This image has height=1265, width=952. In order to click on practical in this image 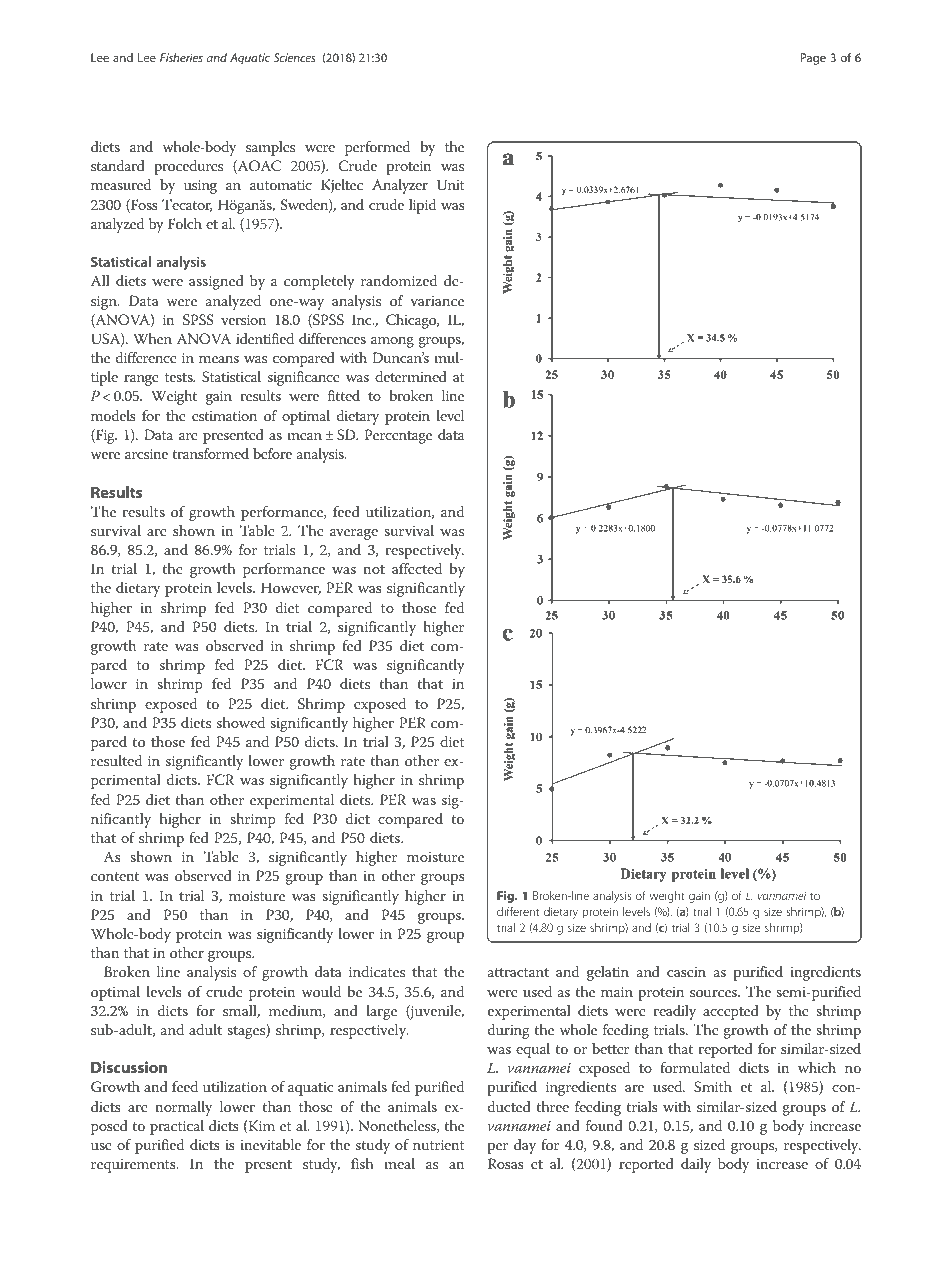, I will do `click(177, 1127)`.
